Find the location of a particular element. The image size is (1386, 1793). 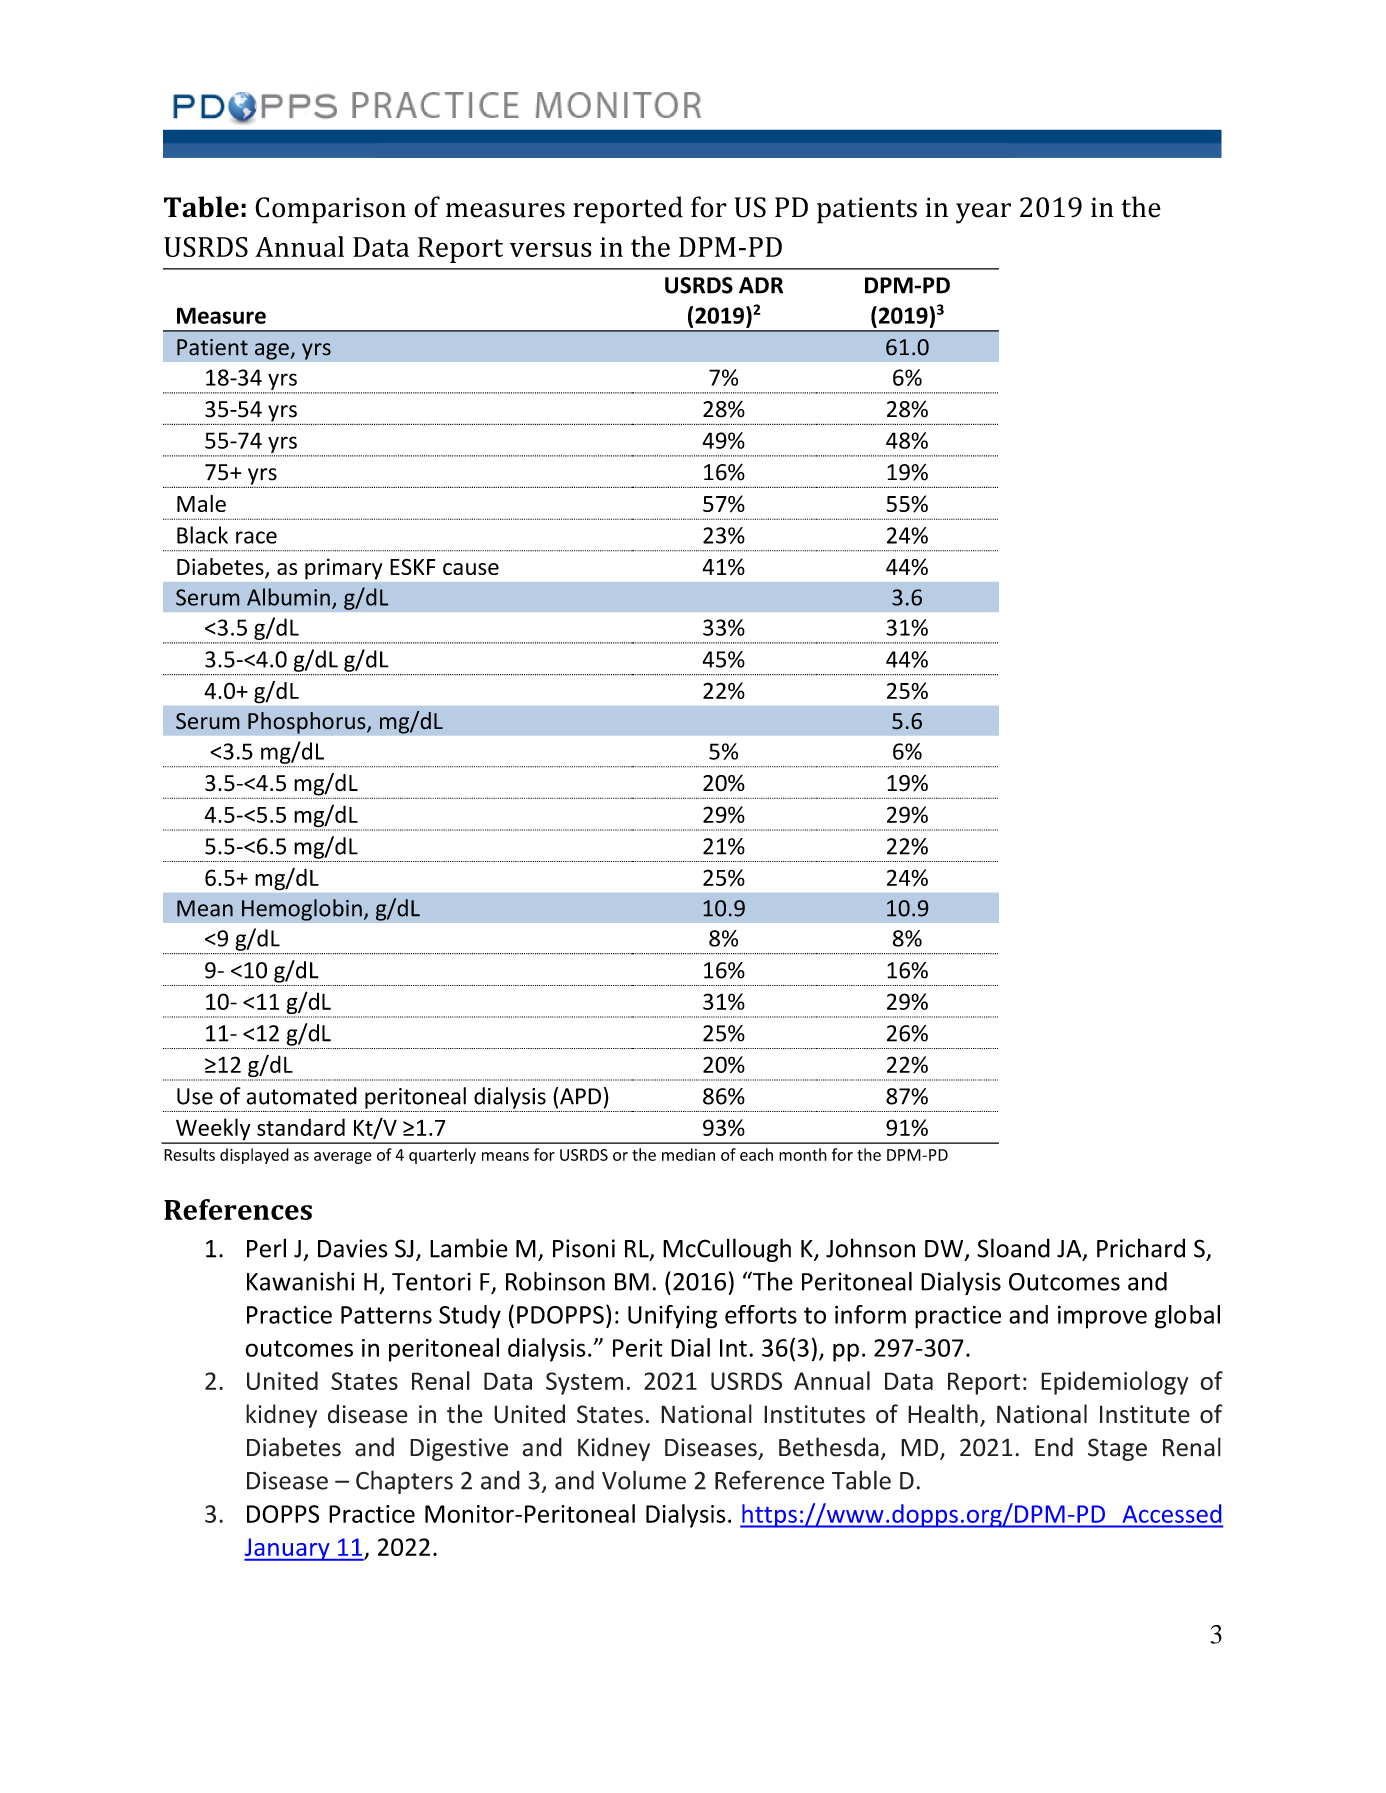

ADR is located at coordinates (761, 285).
